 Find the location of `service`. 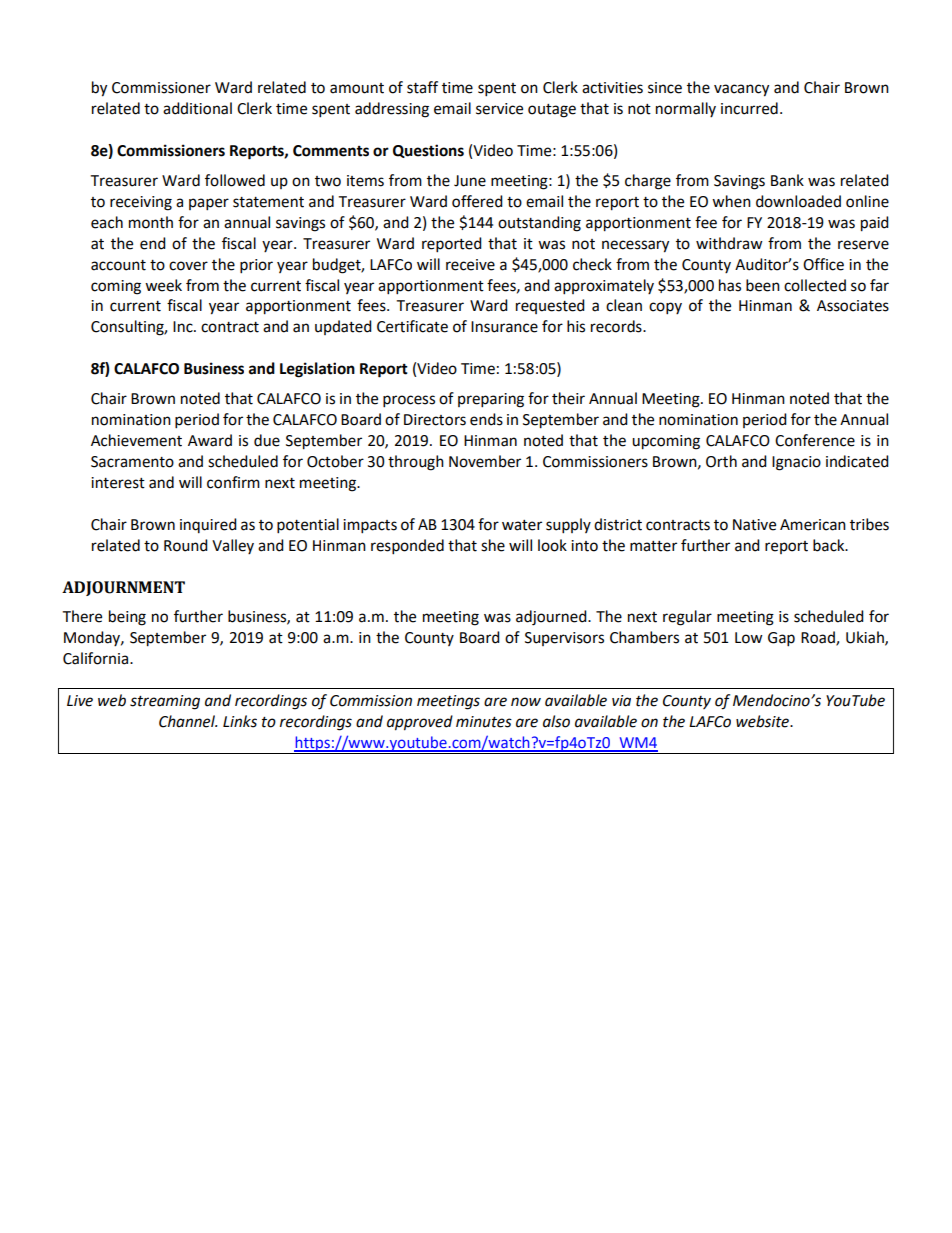

service is located at coordinates (499, 109).
